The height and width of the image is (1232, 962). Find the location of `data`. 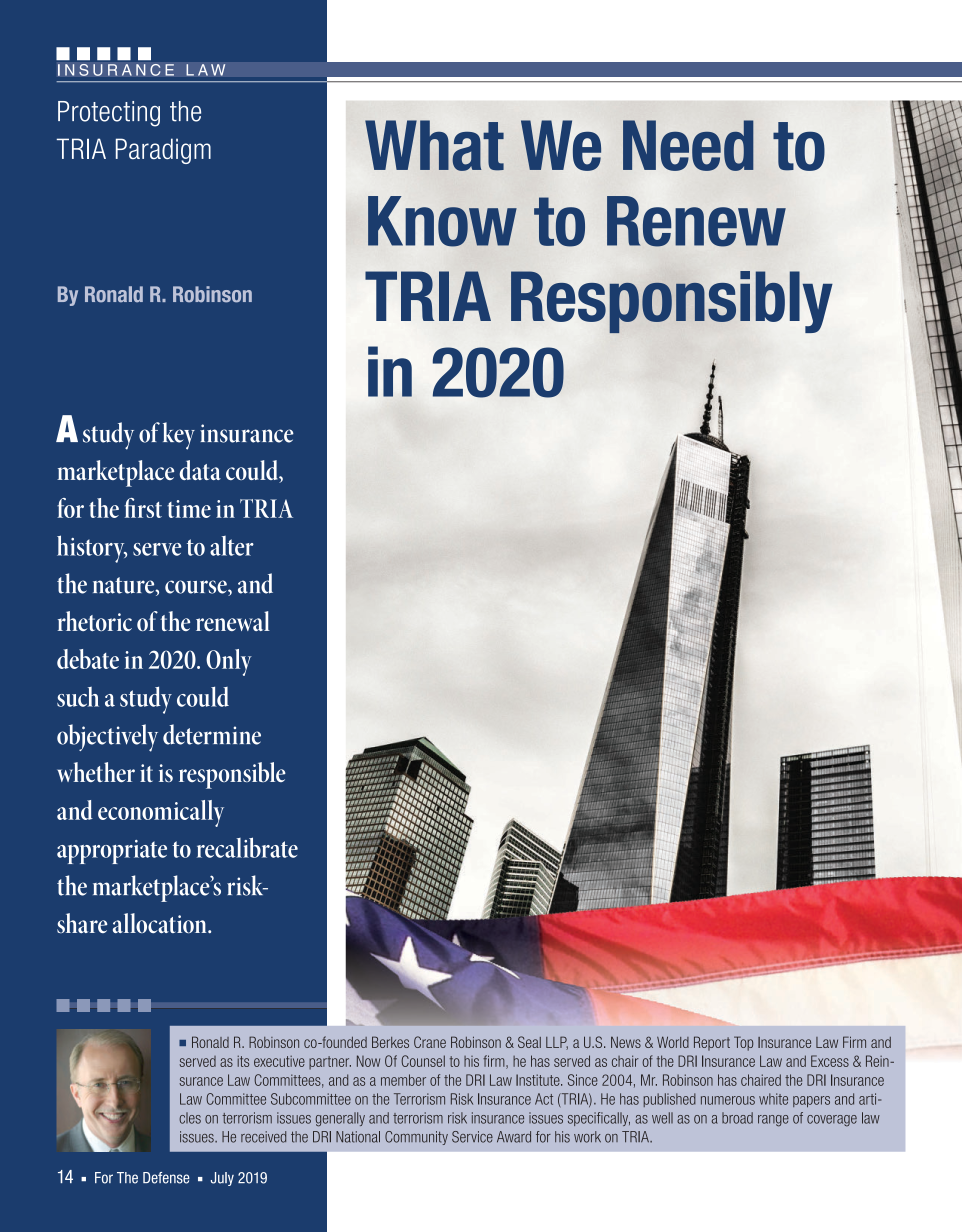

data is located at coordinates (200, 470).
